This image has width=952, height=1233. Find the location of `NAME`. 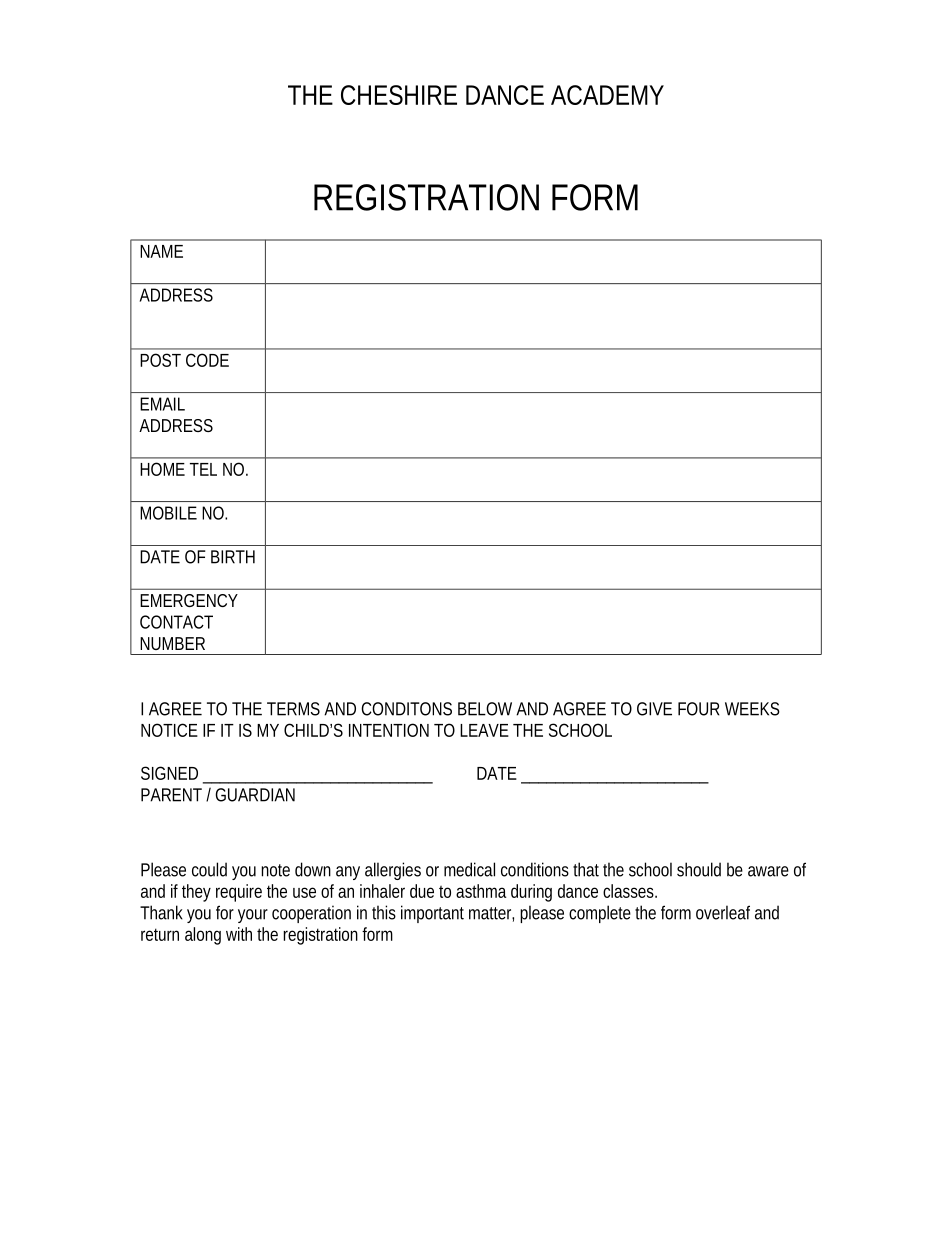

NAME is located at coordinates (161, 251).
